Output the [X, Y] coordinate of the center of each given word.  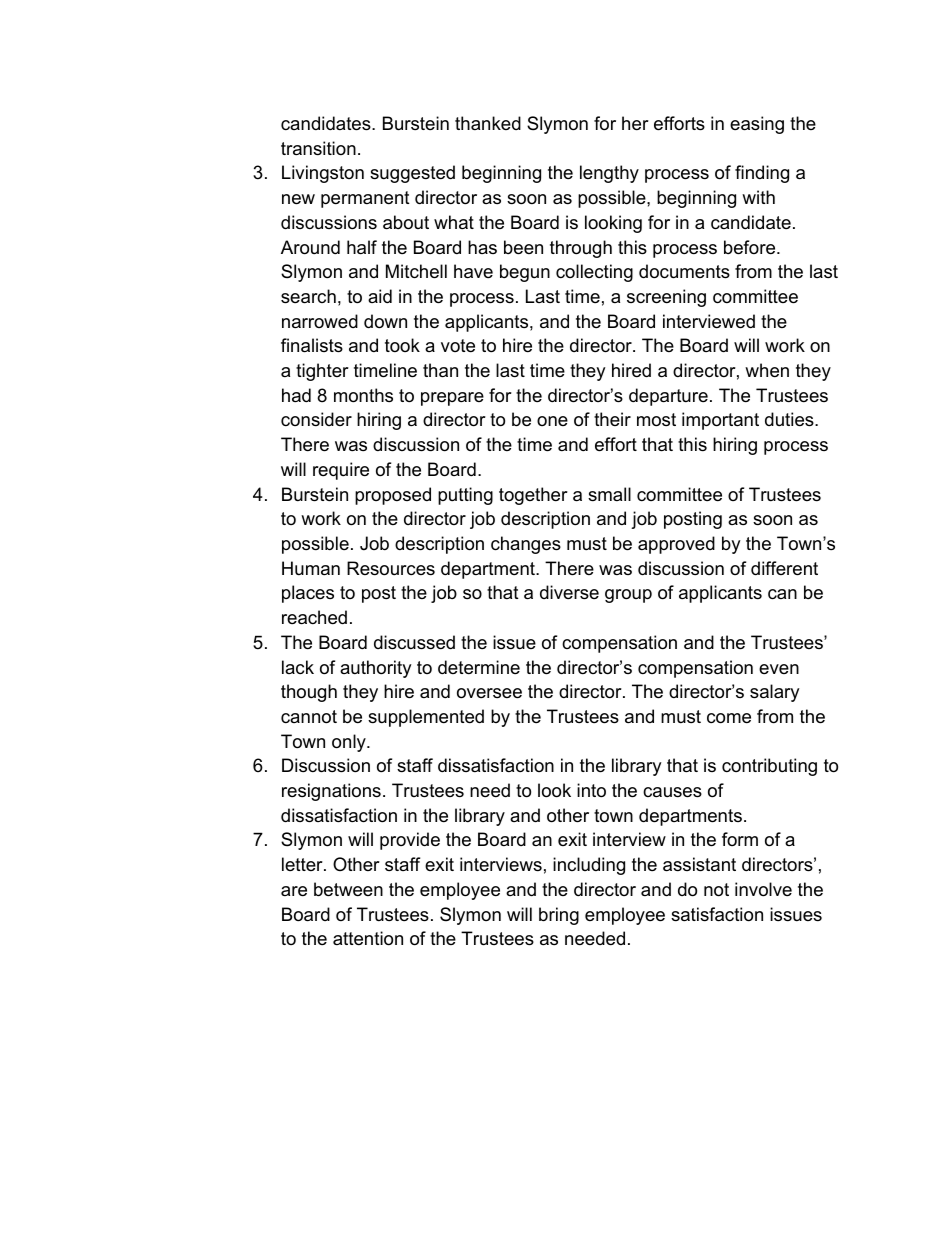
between [348, 889]
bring [559, 916]
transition [318, 148]
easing [757, 125]
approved [676, 545]
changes [526, 545]
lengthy [609, 174]
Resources [391, 568]
